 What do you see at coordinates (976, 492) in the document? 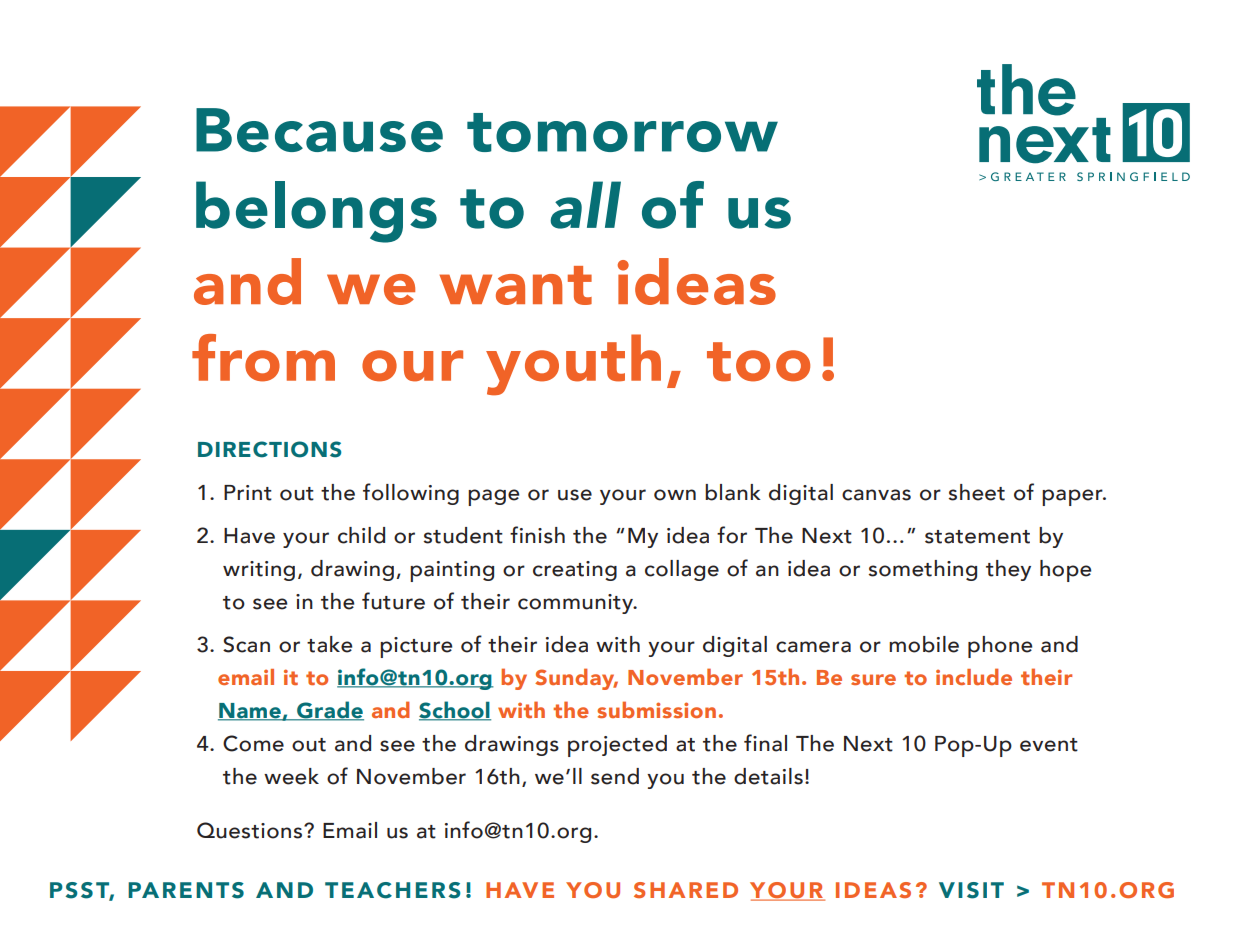
I see `sheet` at bounding box center [976, 492].
